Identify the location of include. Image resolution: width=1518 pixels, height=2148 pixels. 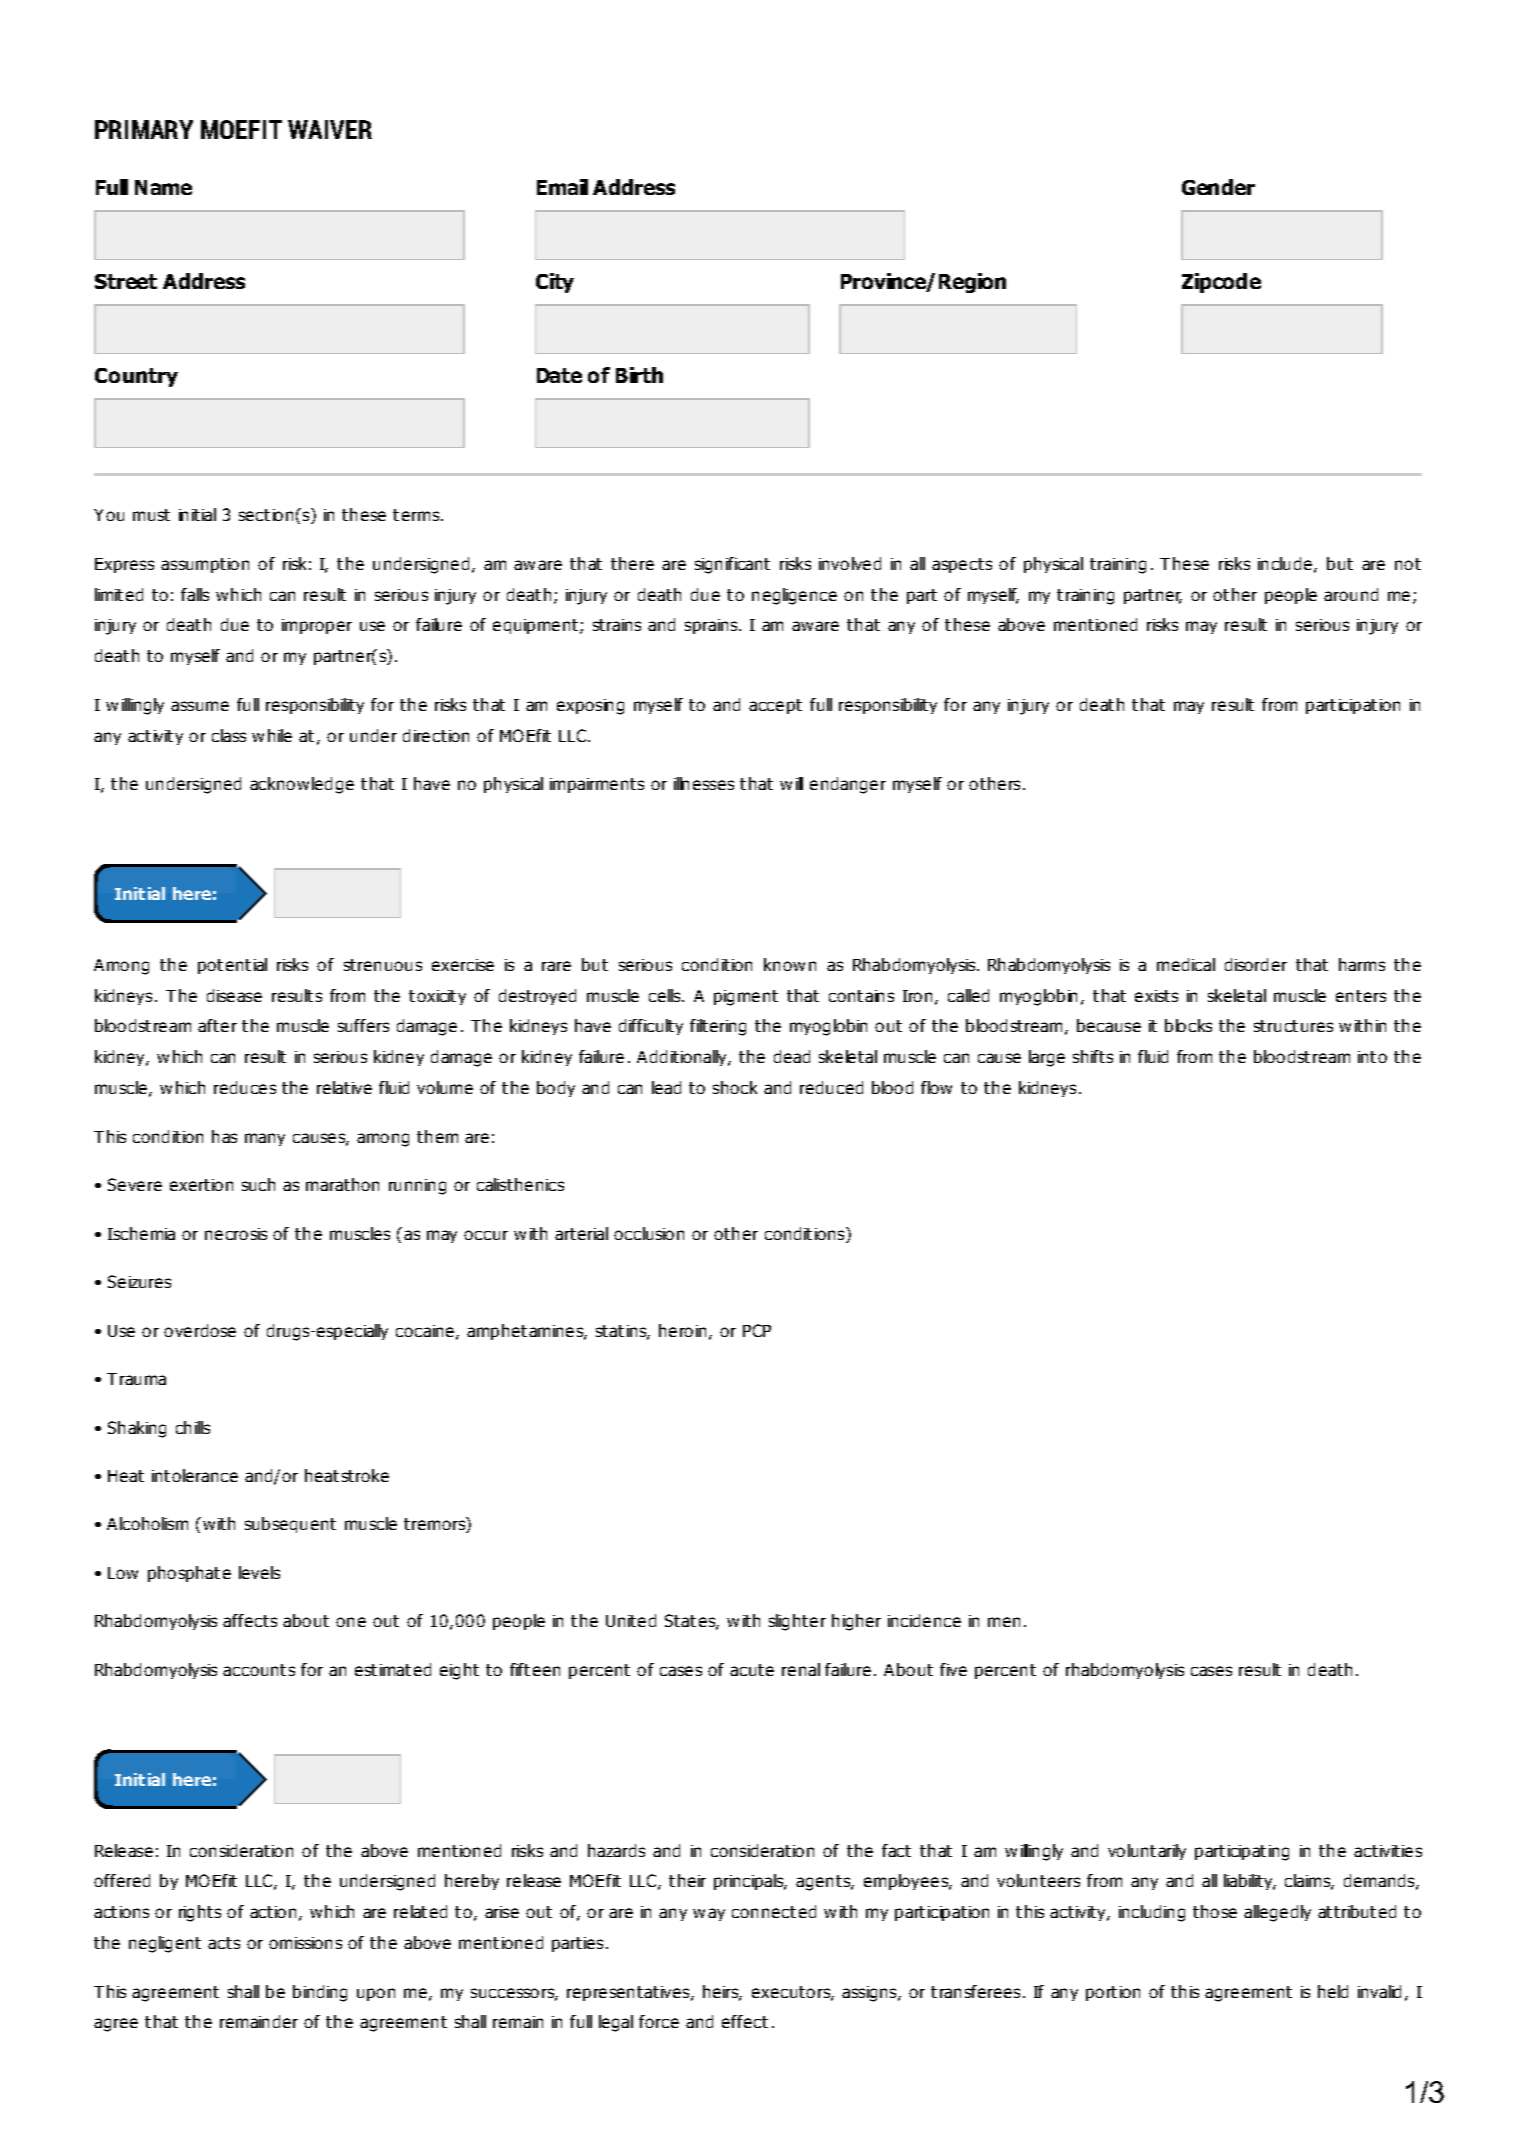
(1285, 563).
